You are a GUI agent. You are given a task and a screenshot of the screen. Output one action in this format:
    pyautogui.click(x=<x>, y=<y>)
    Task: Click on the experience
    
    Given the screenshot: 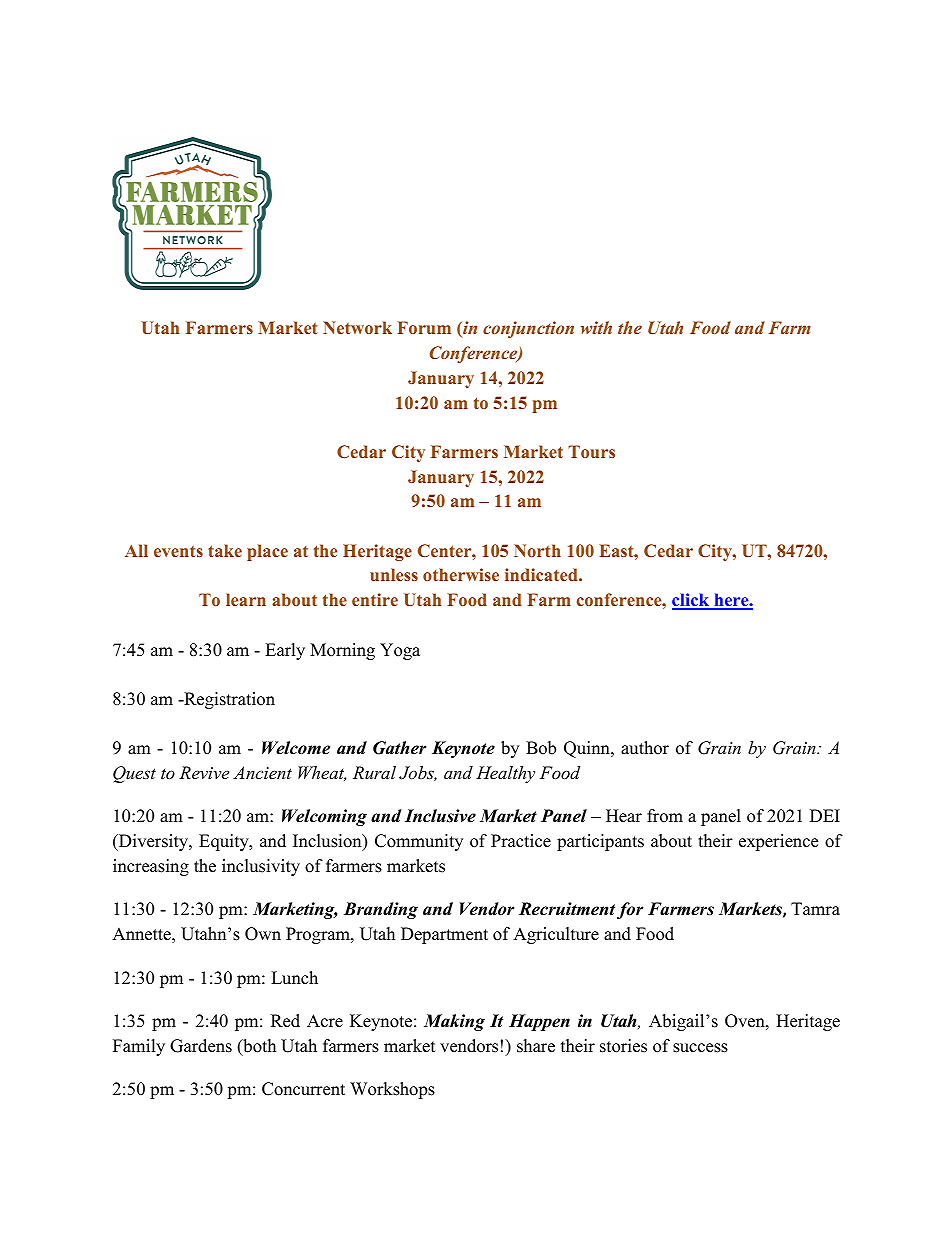 What is the action you would take?
    pyautogui.click(x=778, y=842)
